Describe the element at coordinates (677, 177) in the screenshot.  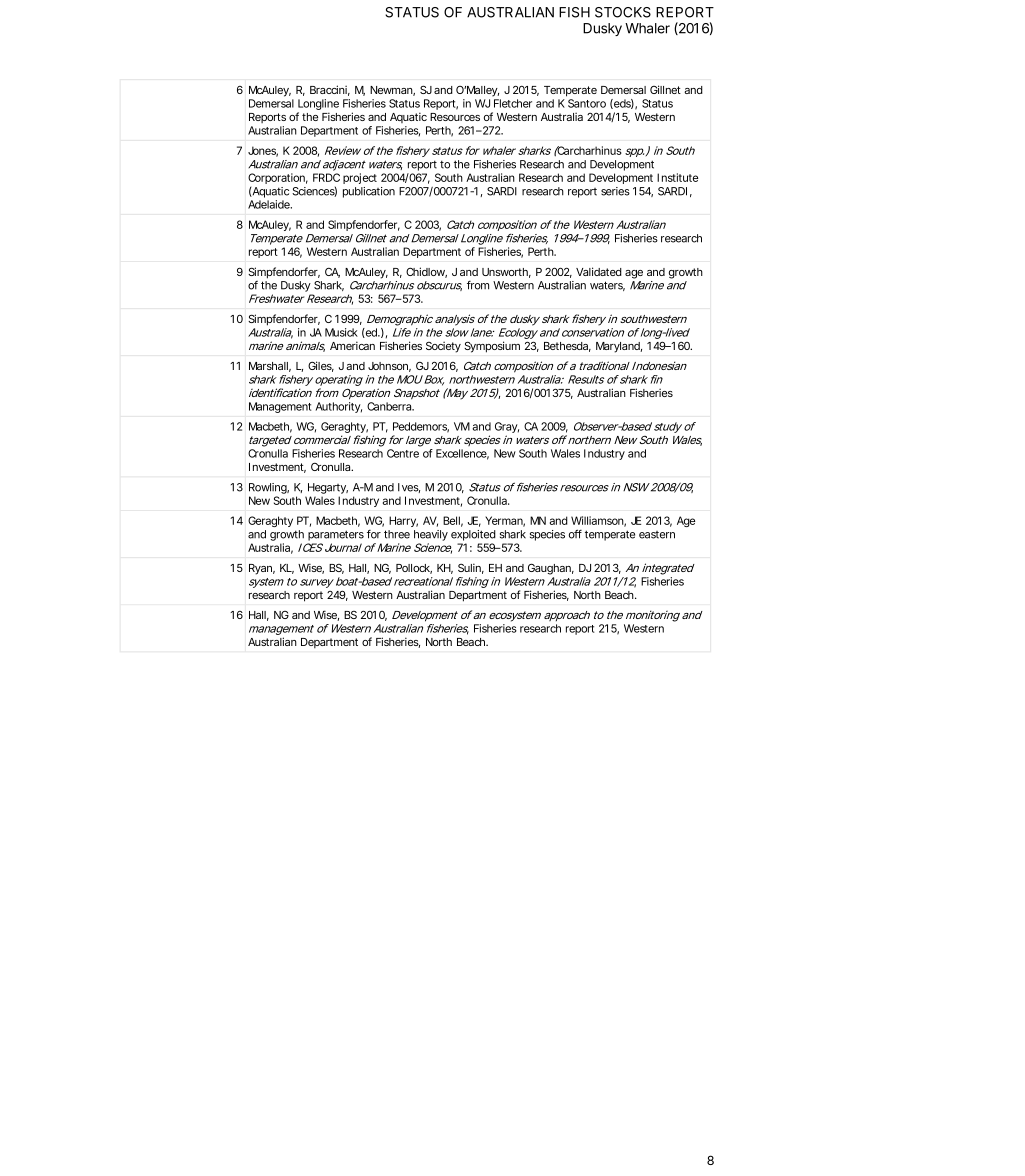
I see `Institute` at that location.
